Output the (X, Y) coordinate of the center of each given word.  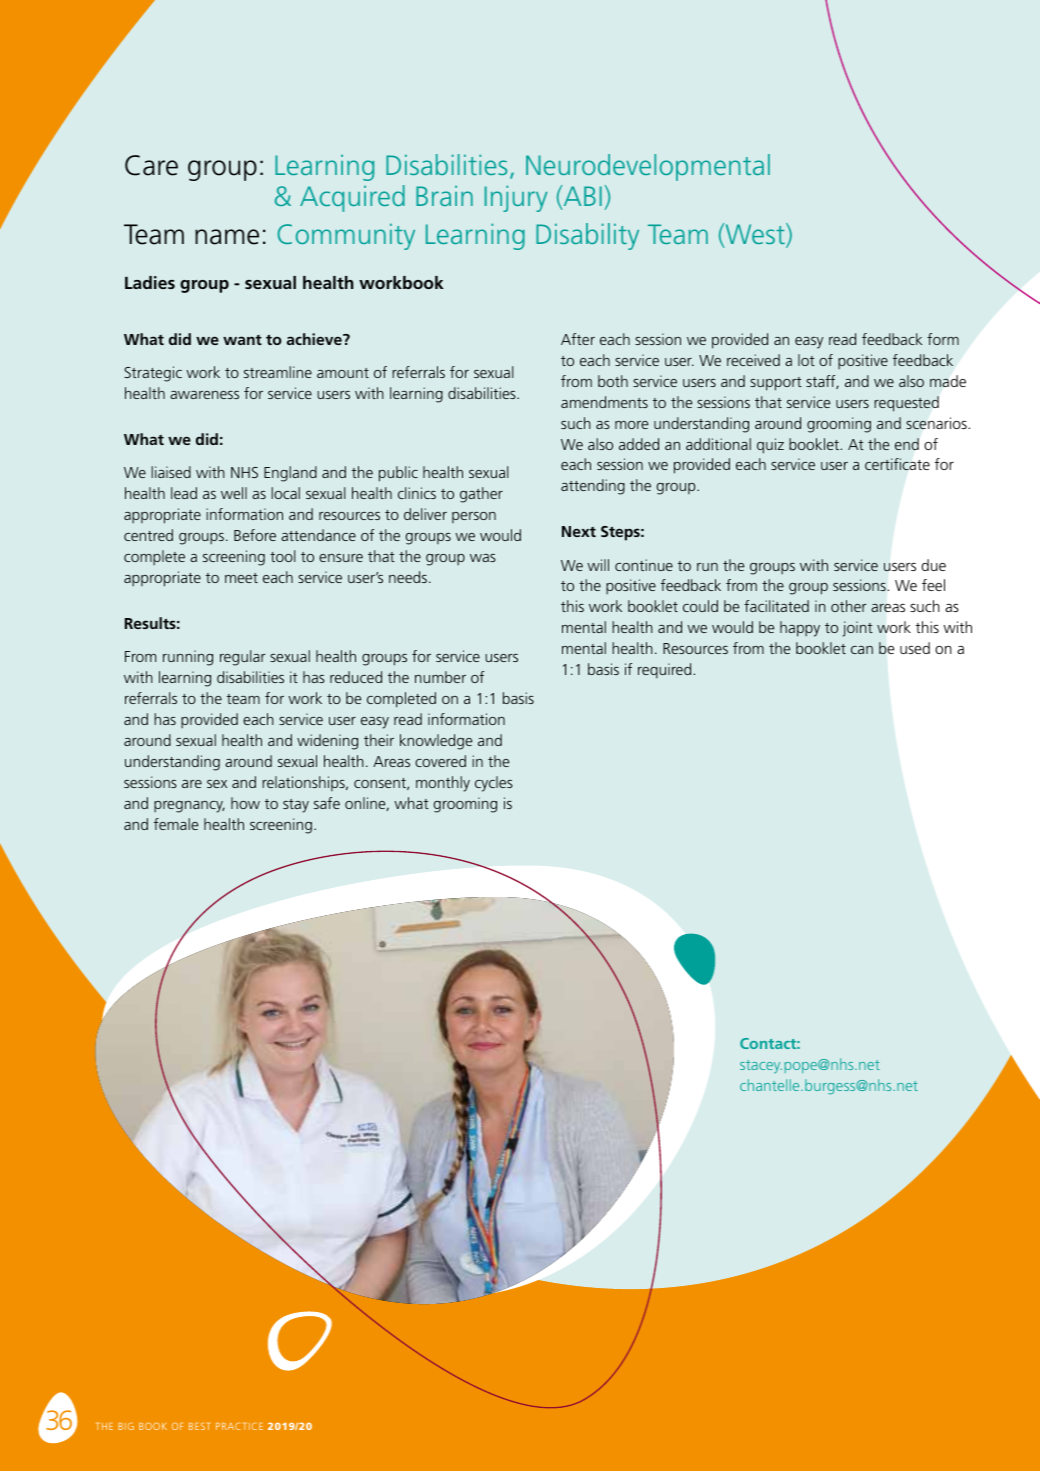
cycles (494, 784)
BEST (199, 1426)
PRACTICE (239, 1426)
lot (806, 360)
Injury (516, 198)
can (862, 650)
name (227, 237)
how (245, 803)
